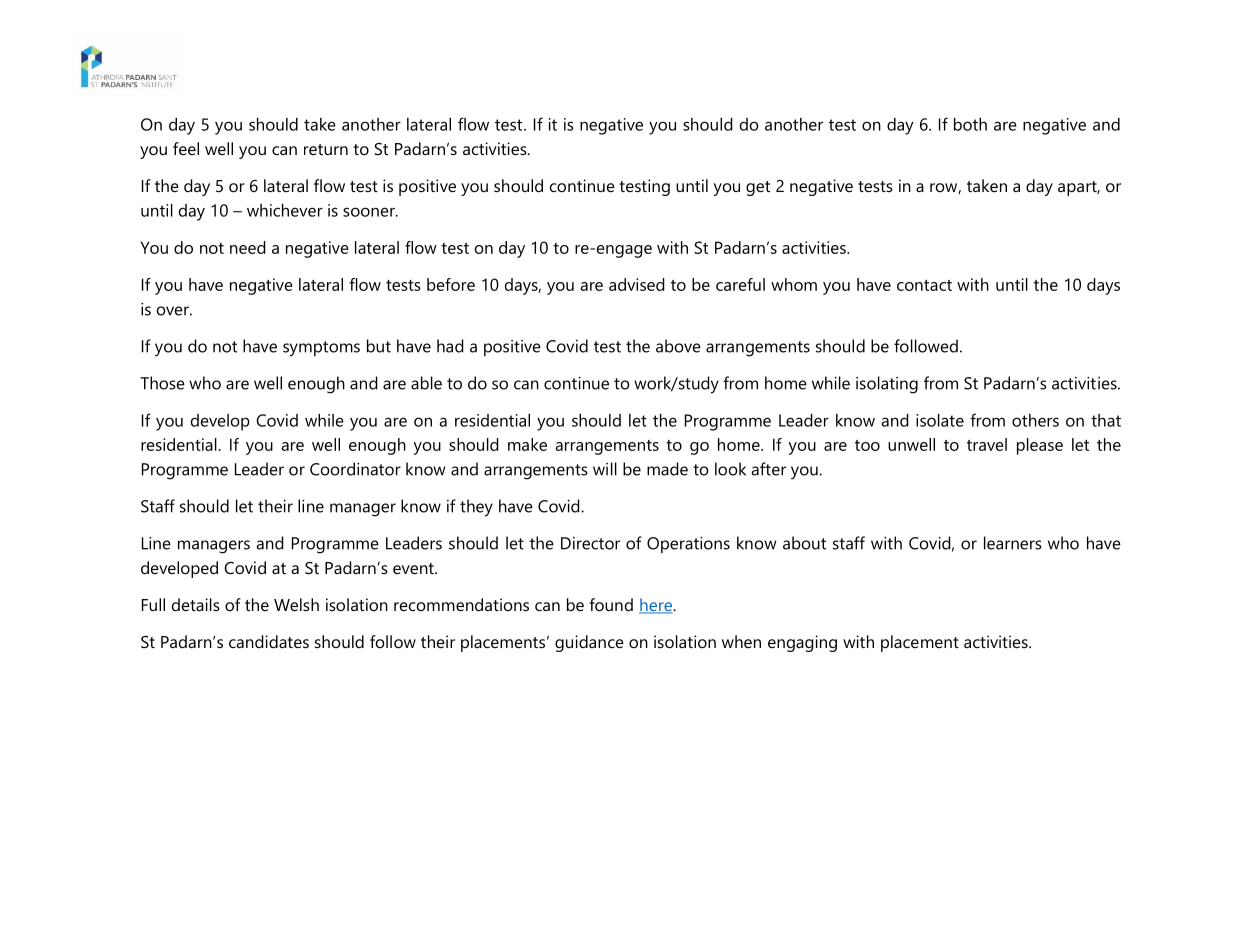  Describe the element at coordinates (970, 124) in the screenshot. I see `both` at that location.
